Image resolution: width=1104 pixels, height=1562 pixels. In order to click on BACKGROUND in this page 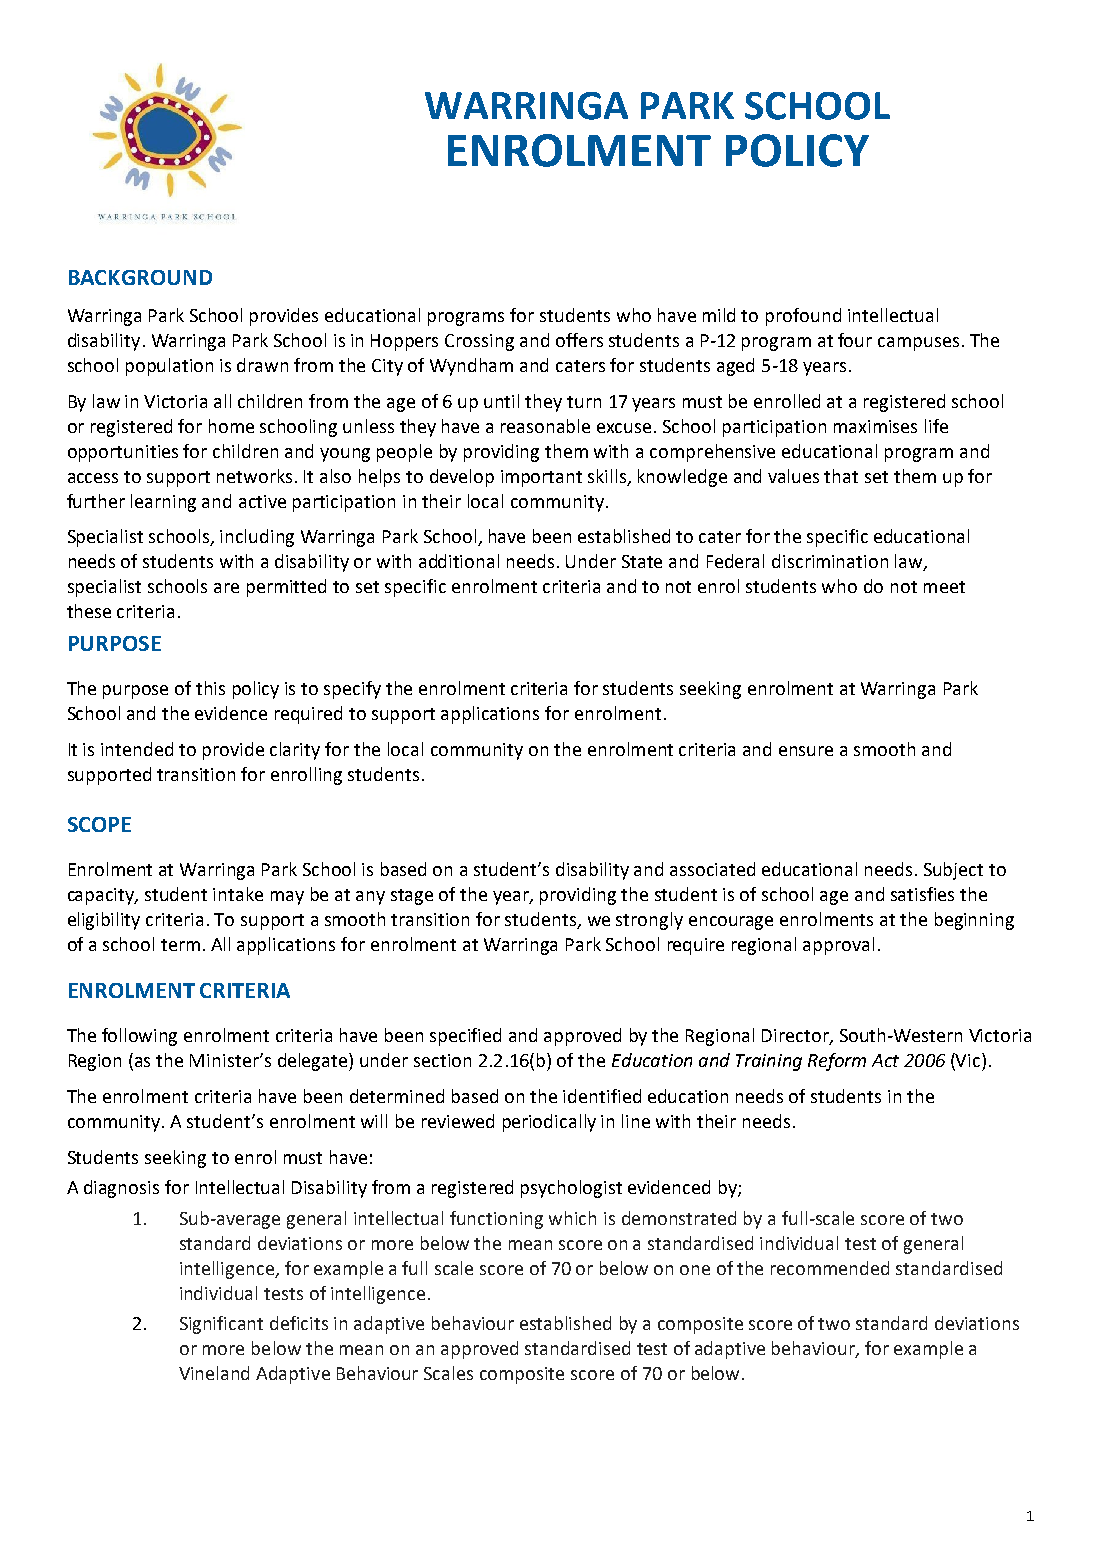, I will do `click(140, 277)`.
